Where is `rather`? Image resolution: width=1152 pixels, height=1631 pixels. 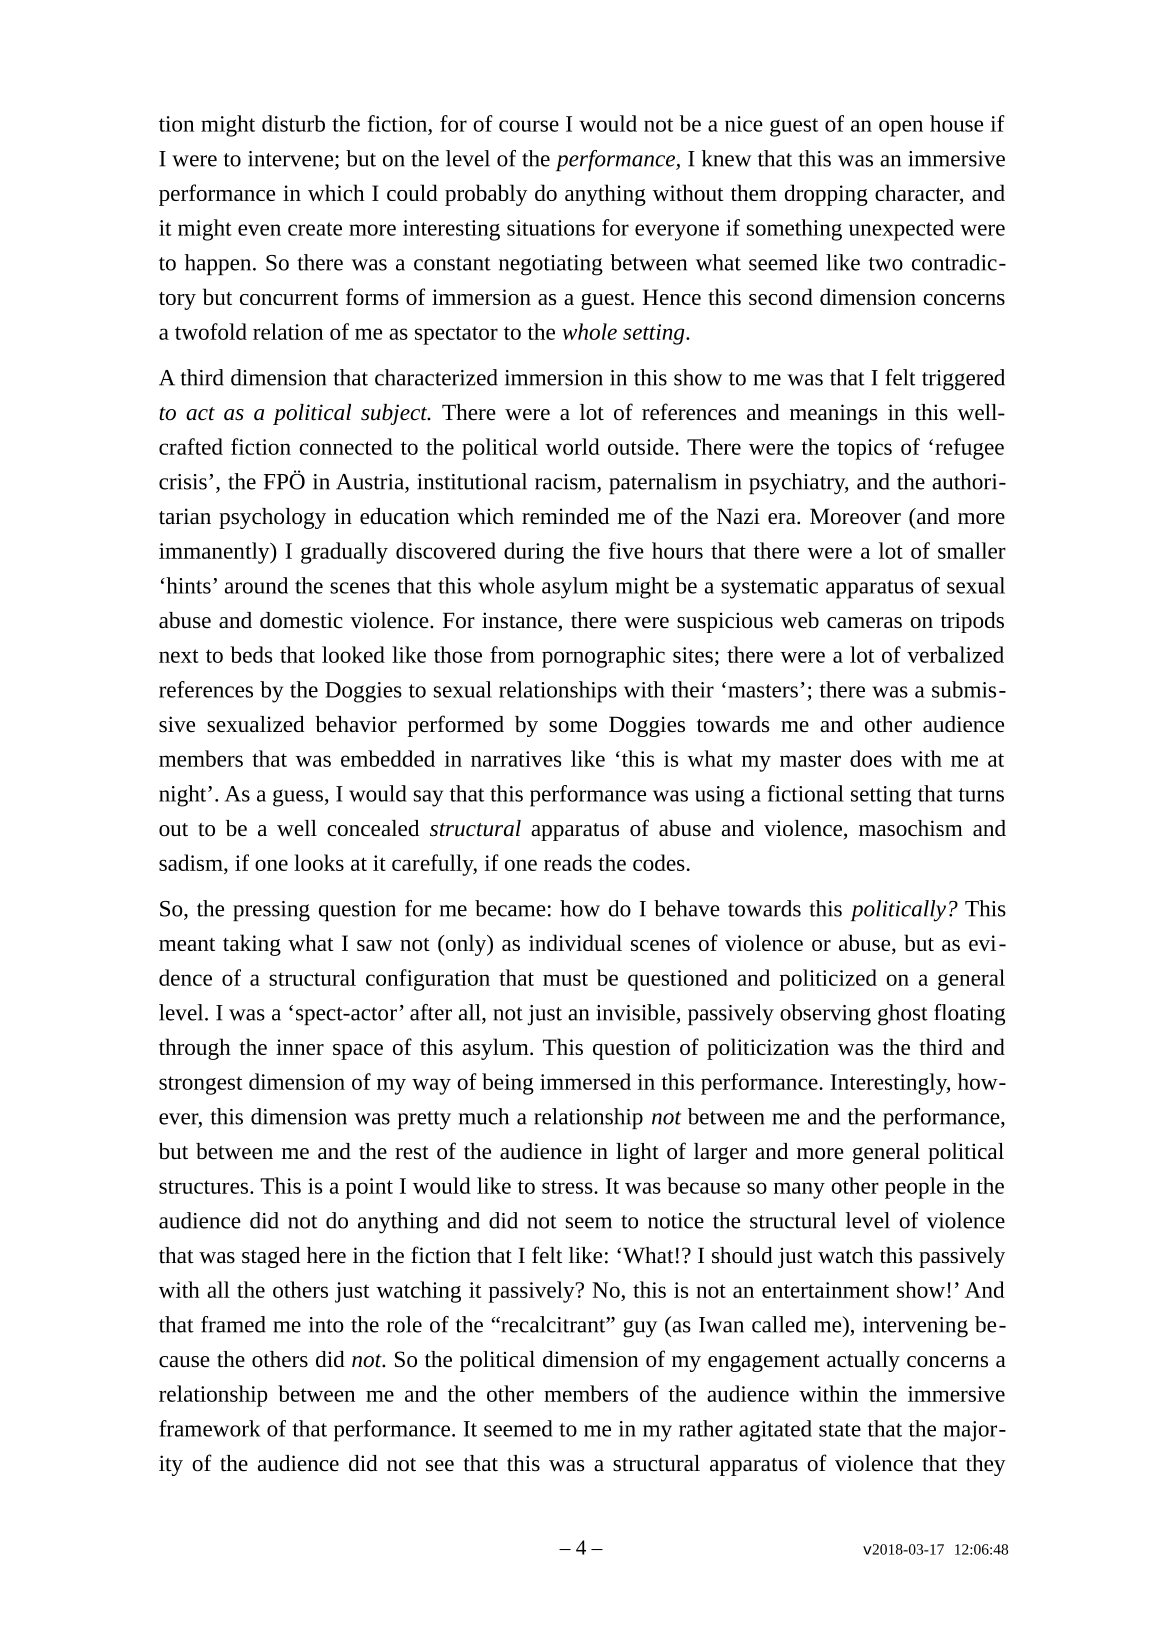 rather is located at coordinates (706, 1428).
